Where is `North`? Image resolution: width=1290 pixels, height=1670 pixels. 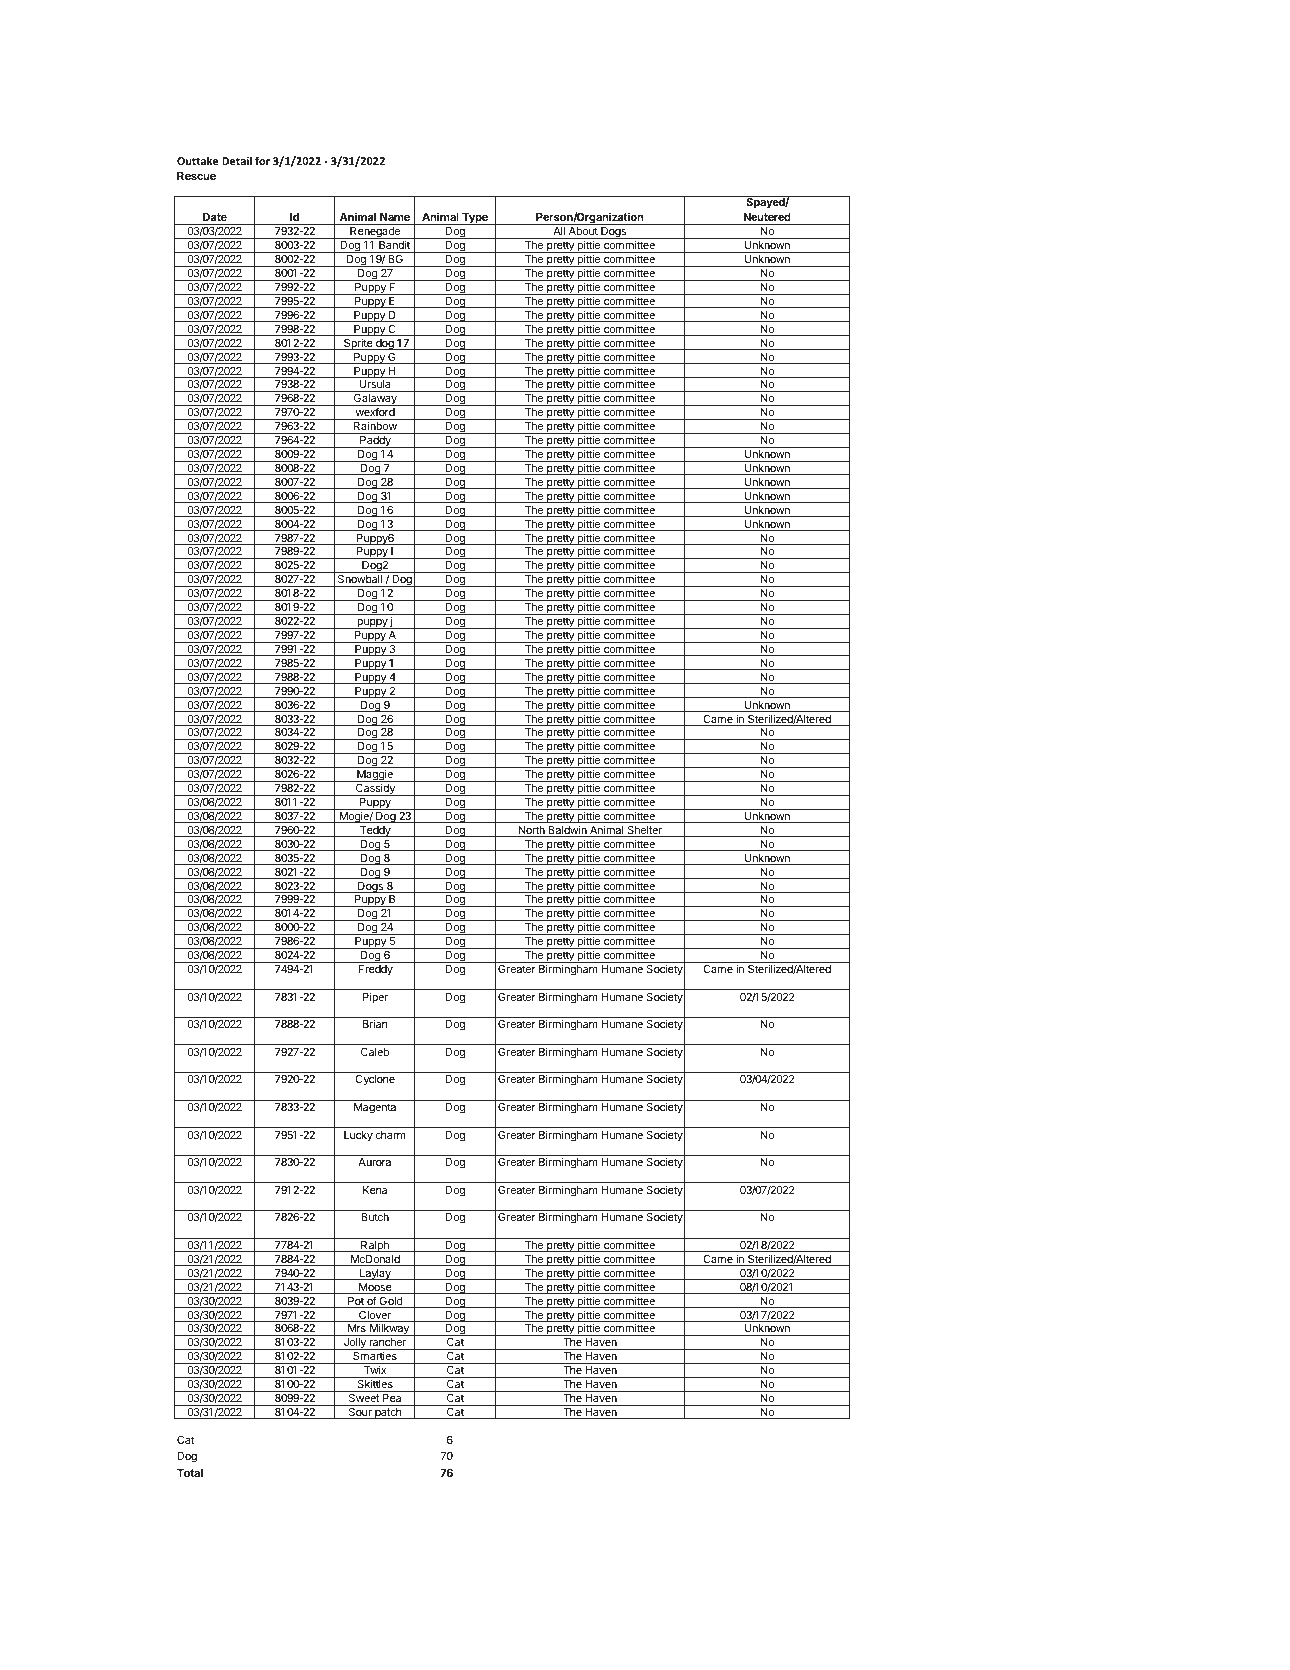
North is located at coordinates (531, 831).
